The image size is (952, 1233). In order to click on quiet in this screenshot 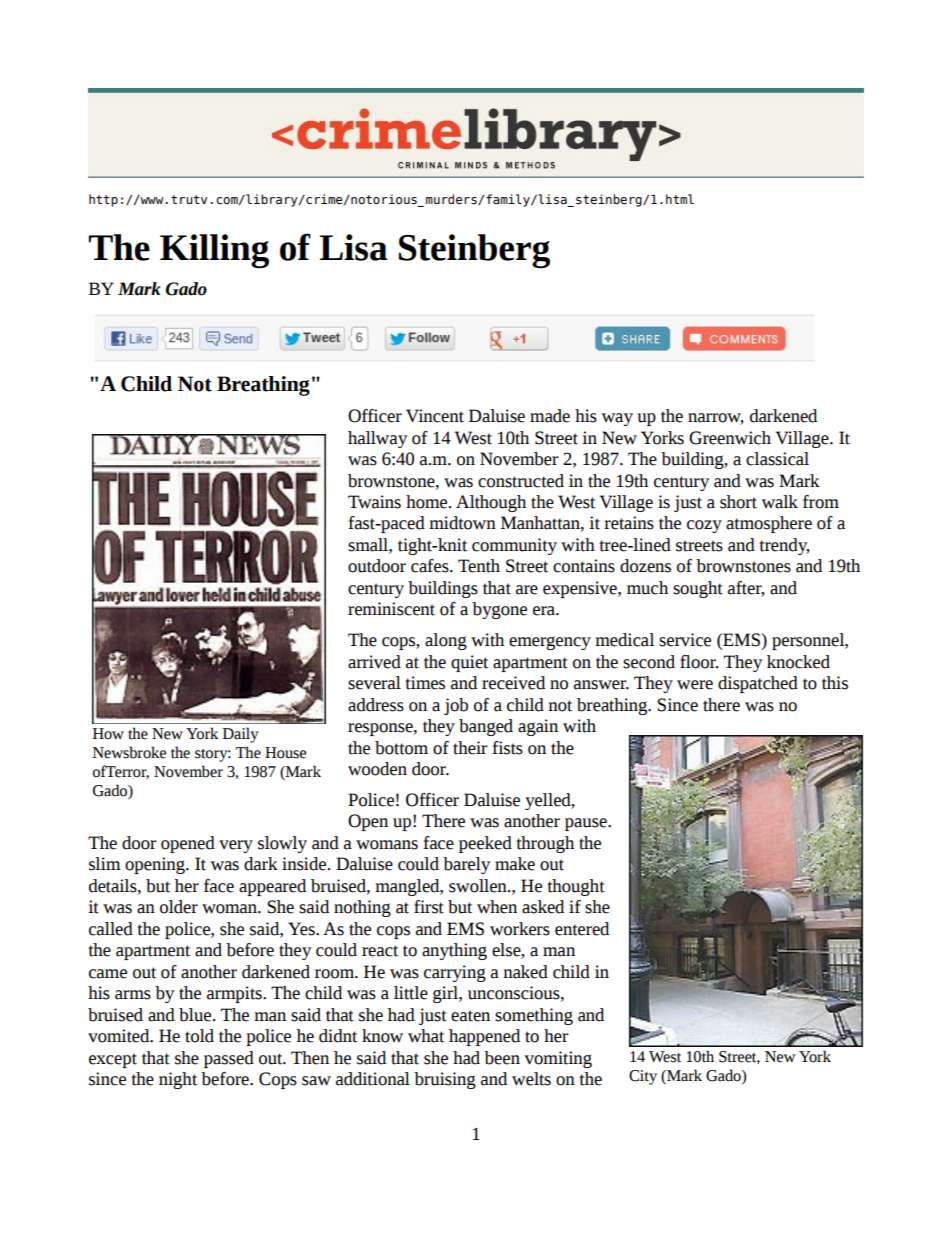, I will do `click(469, 663)`.
